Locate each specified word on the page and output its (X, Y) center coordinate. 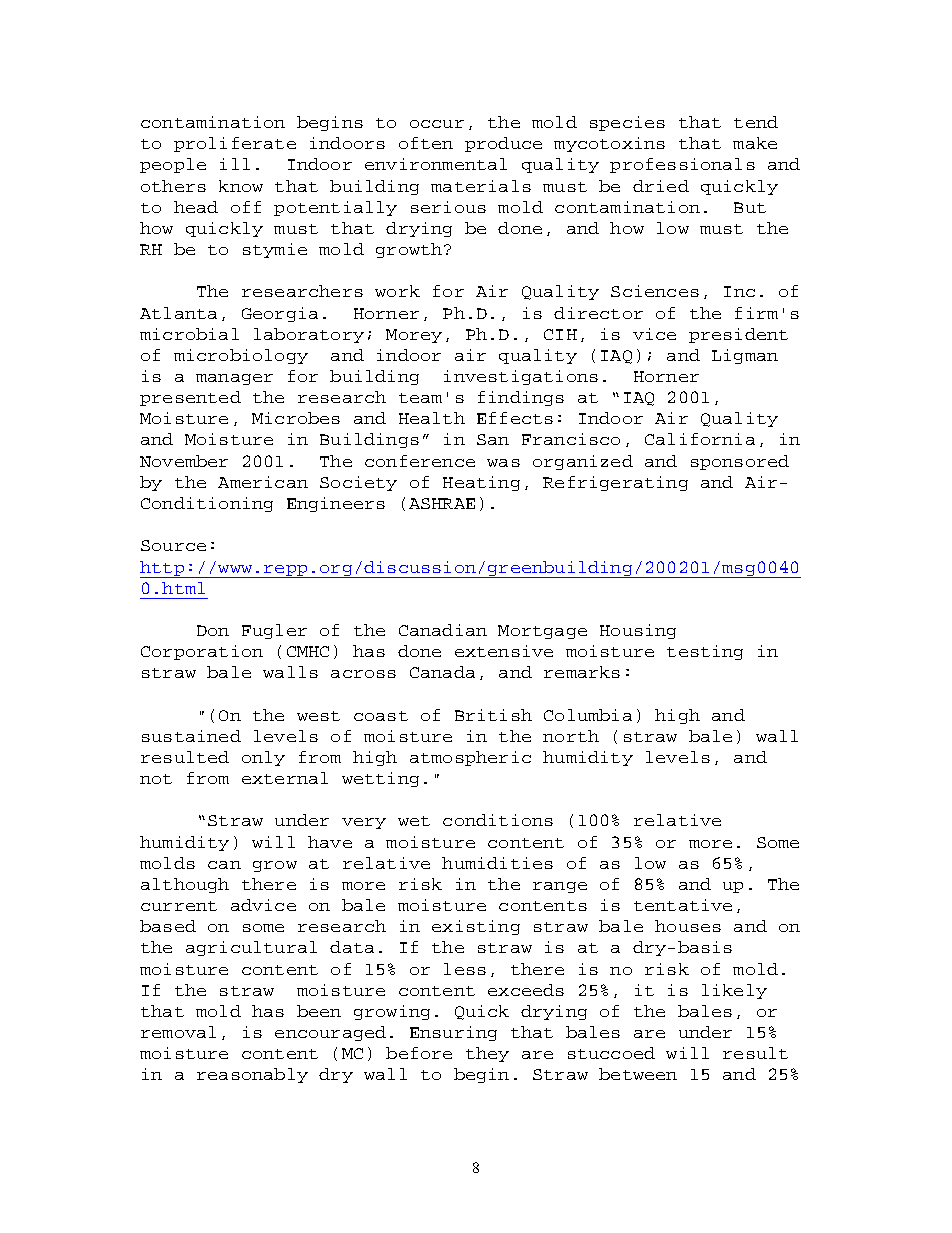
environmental (436, 164)
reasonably (252, 1075)
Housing (638, 631)
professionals (682, 165)
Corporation (202, 652)
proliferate (235, 144)
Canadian (443, 630)
